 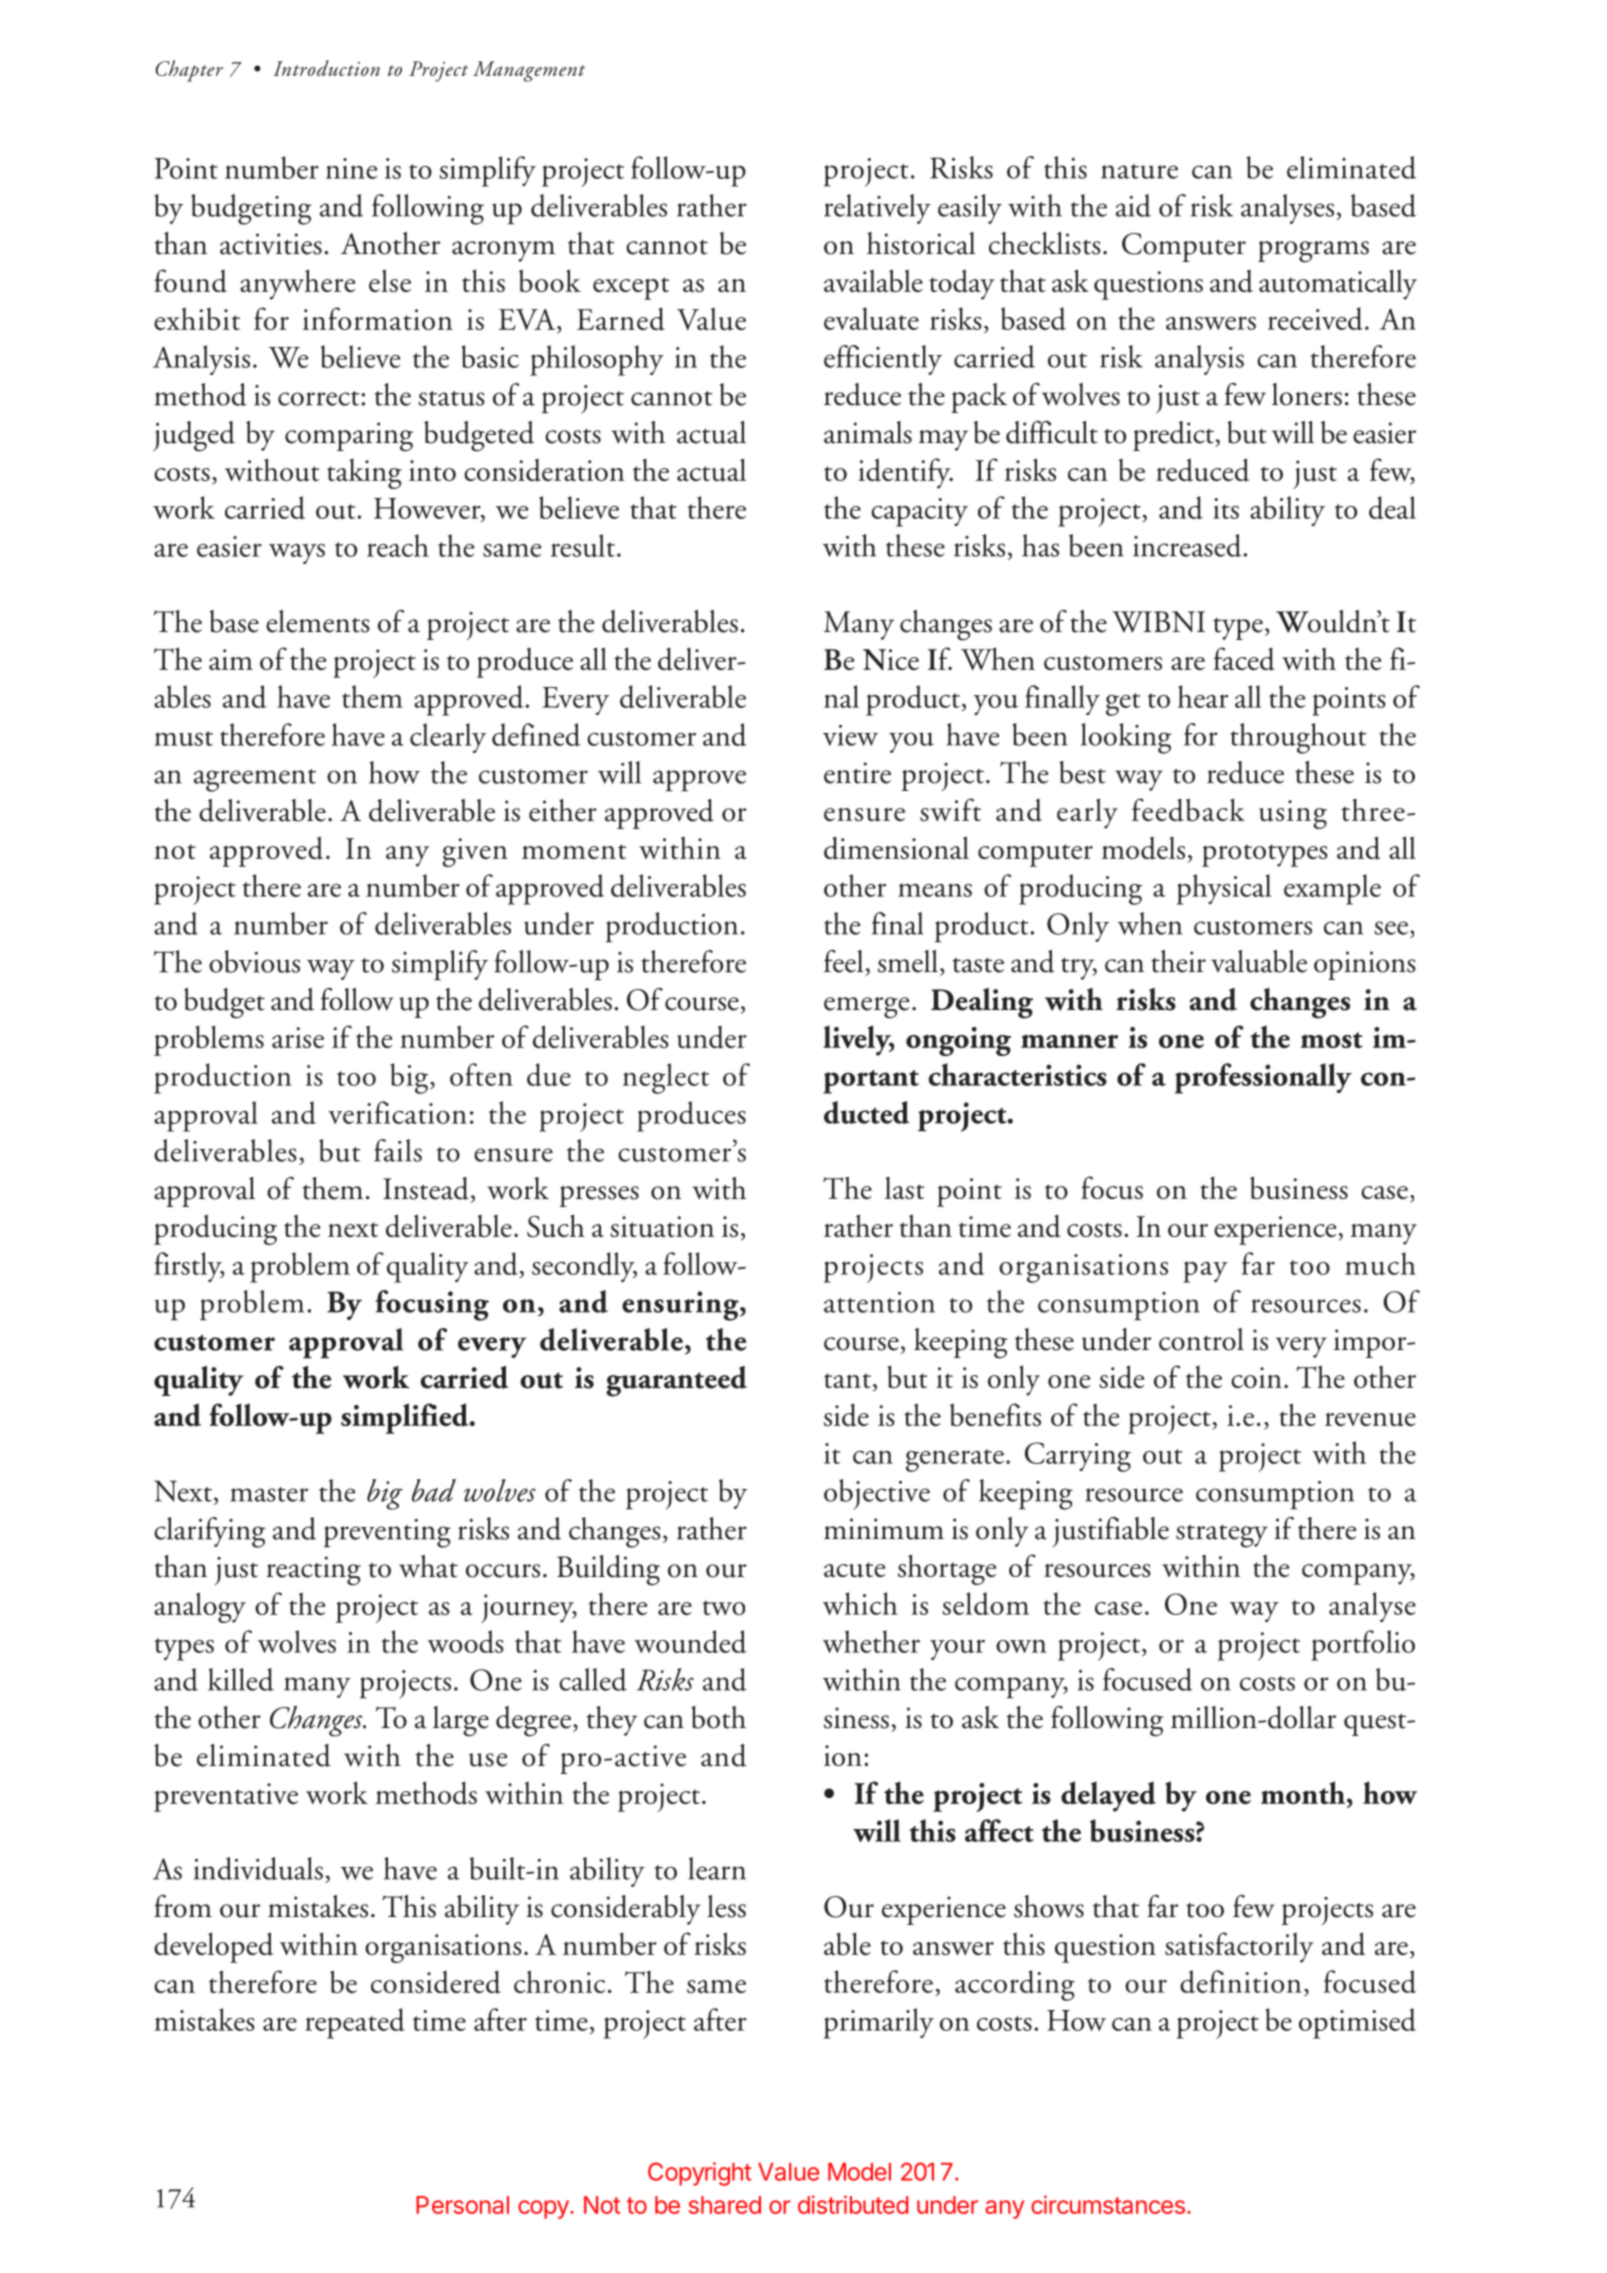 What do you see at coordinates (1256, 1377) in the document?
I see `coin` at bounding box center [1256, 1377].
